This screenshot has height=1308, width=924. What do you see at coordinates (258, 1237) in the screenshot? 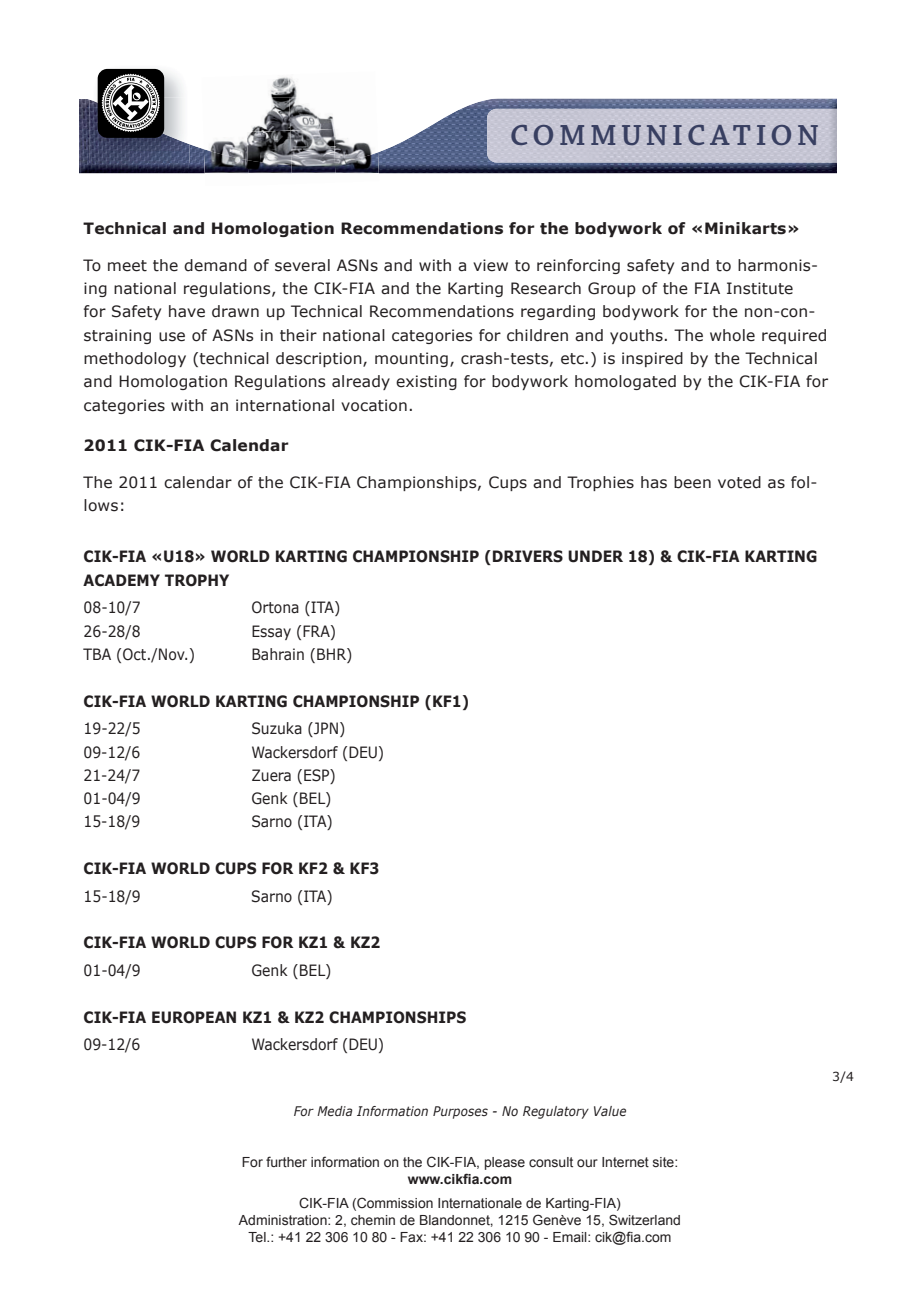
I see `Tel` at bounding box center [258, 1237].
